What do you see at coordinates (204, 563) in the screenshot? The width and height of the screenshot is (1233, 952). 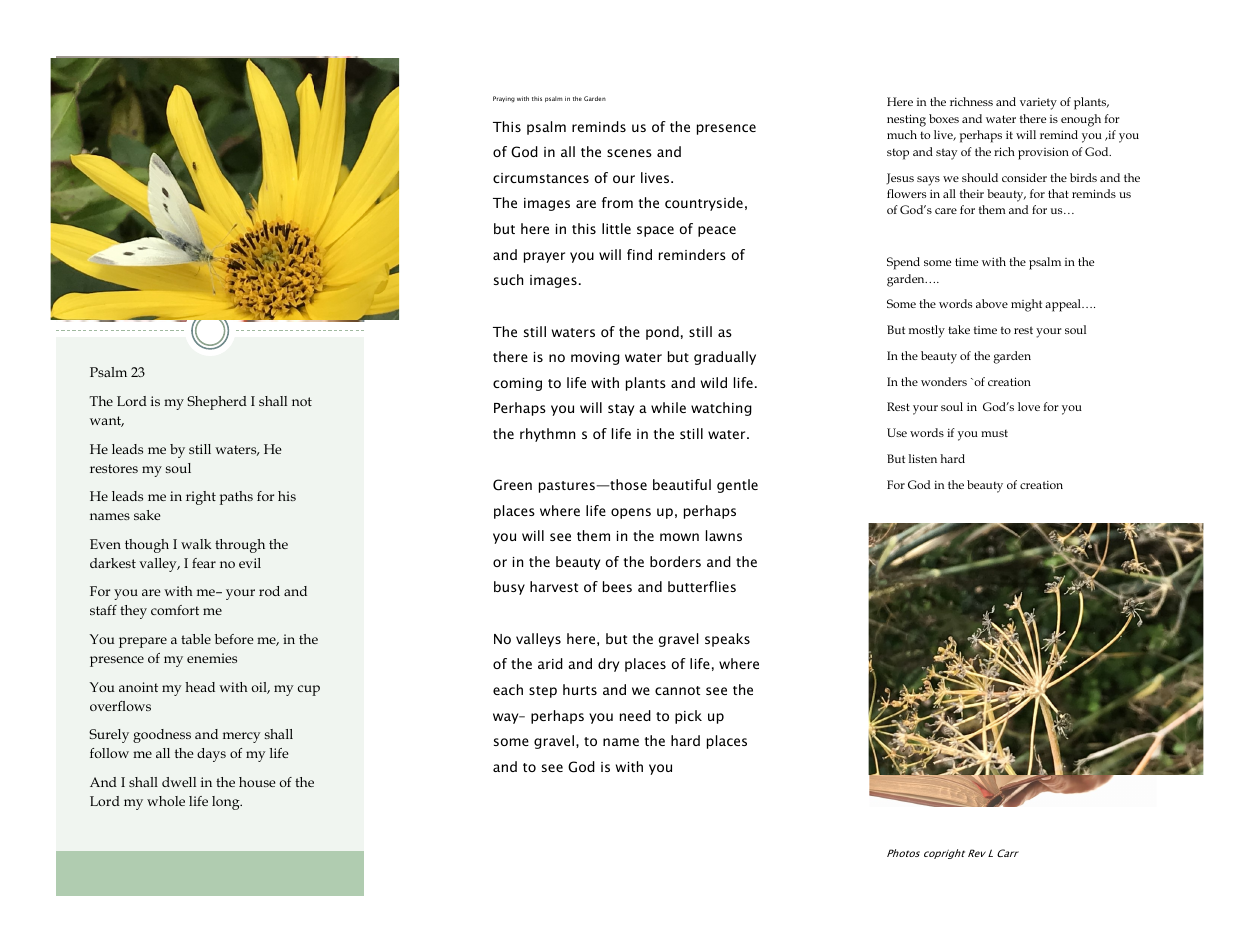 I see `fear` at bounding box center [204, 563].
